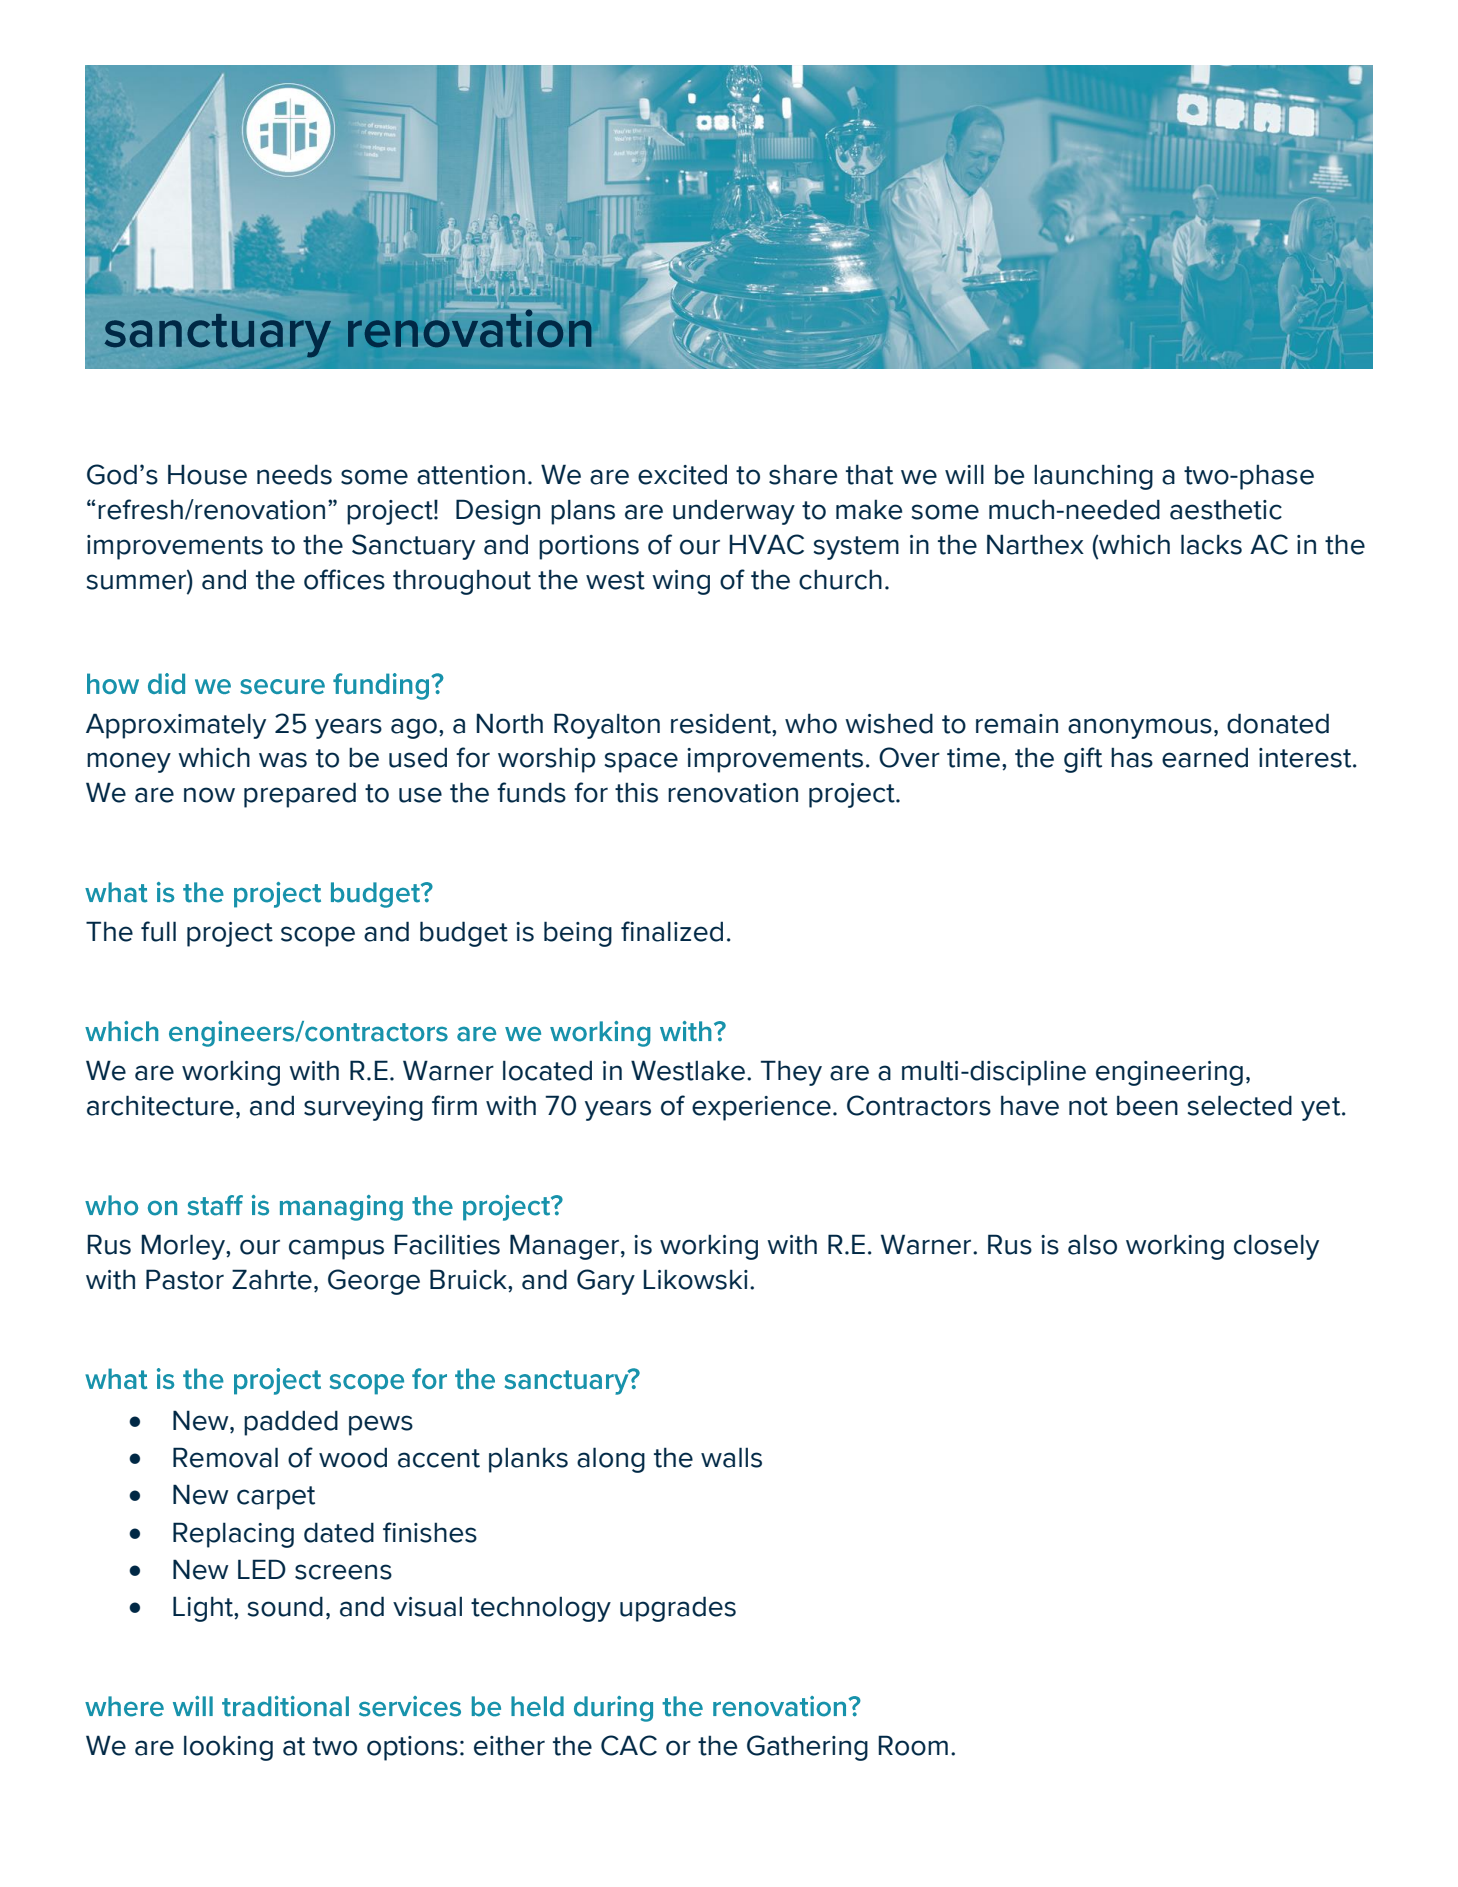 The height and width of the screenshot is (1887, 1458). Describe the element at coordinates (1276, 1247) in the screenshot. I see `closely` at that location.
